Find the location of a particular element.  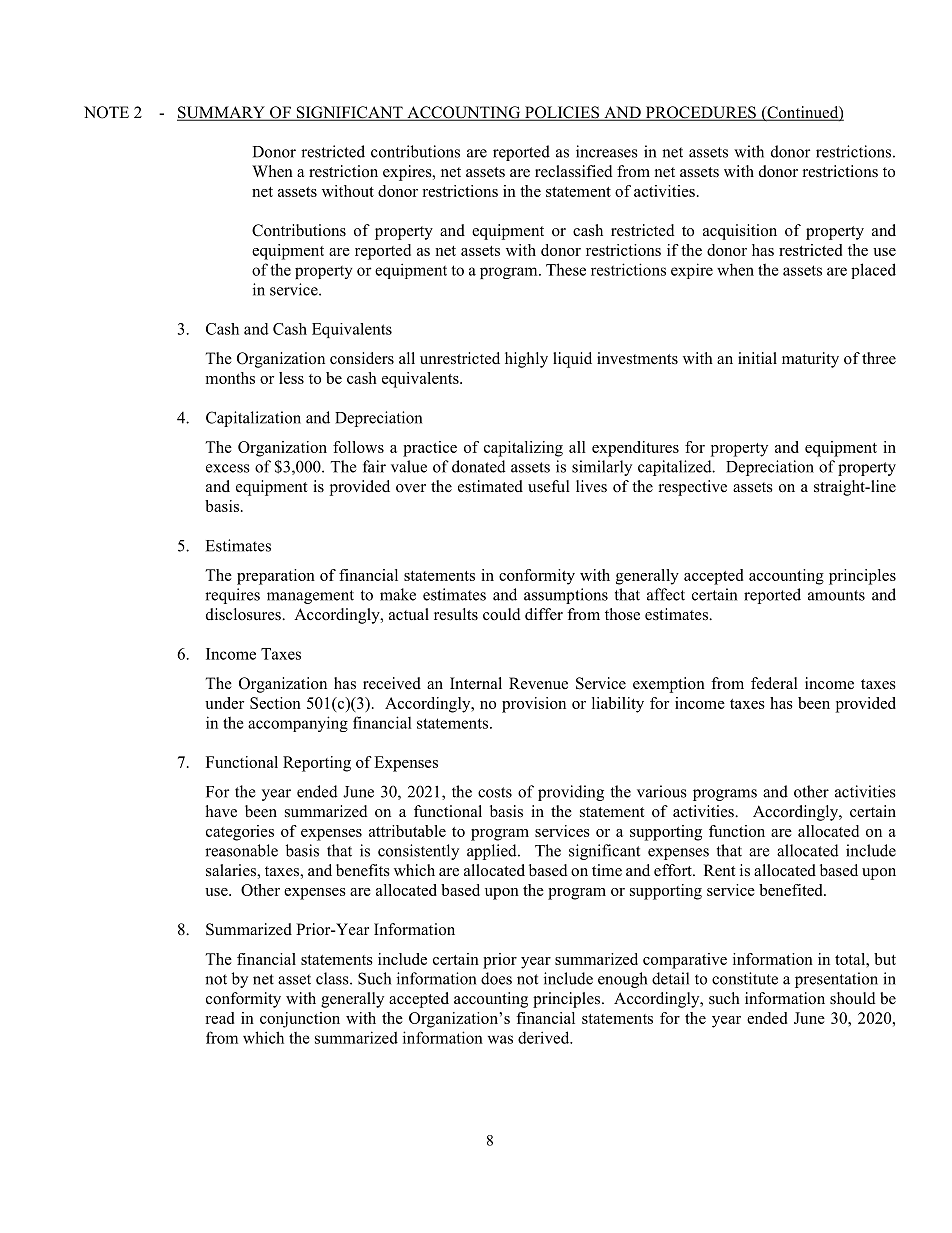

amounts is located at coordinates (836, 595).
